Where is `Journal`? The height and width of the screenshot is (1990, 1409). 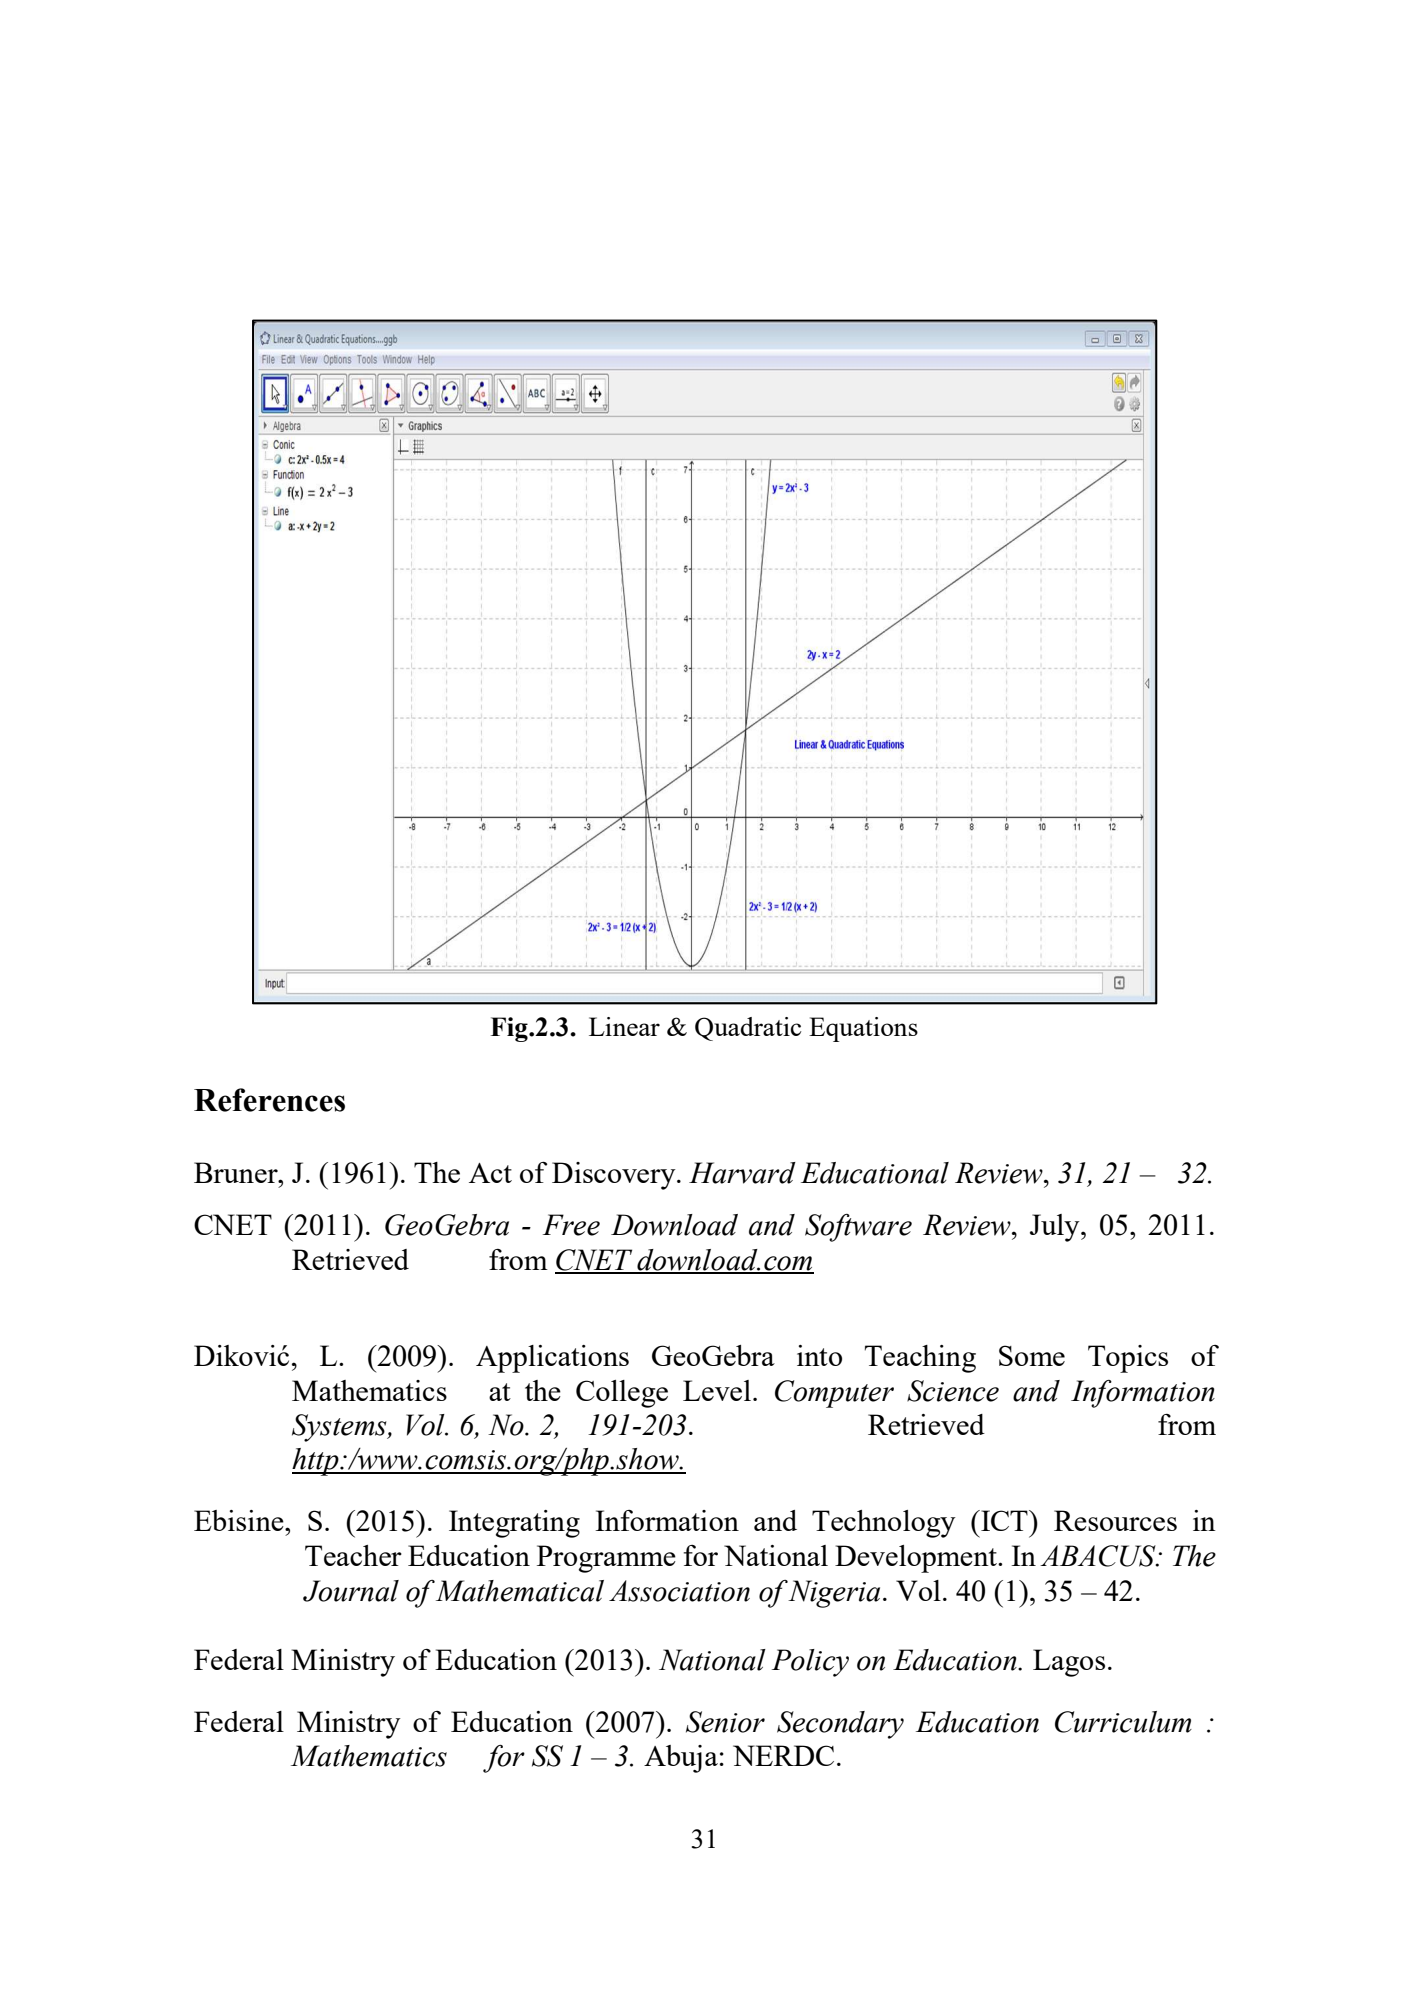
Journal is located at coordinates (351, 1591).
